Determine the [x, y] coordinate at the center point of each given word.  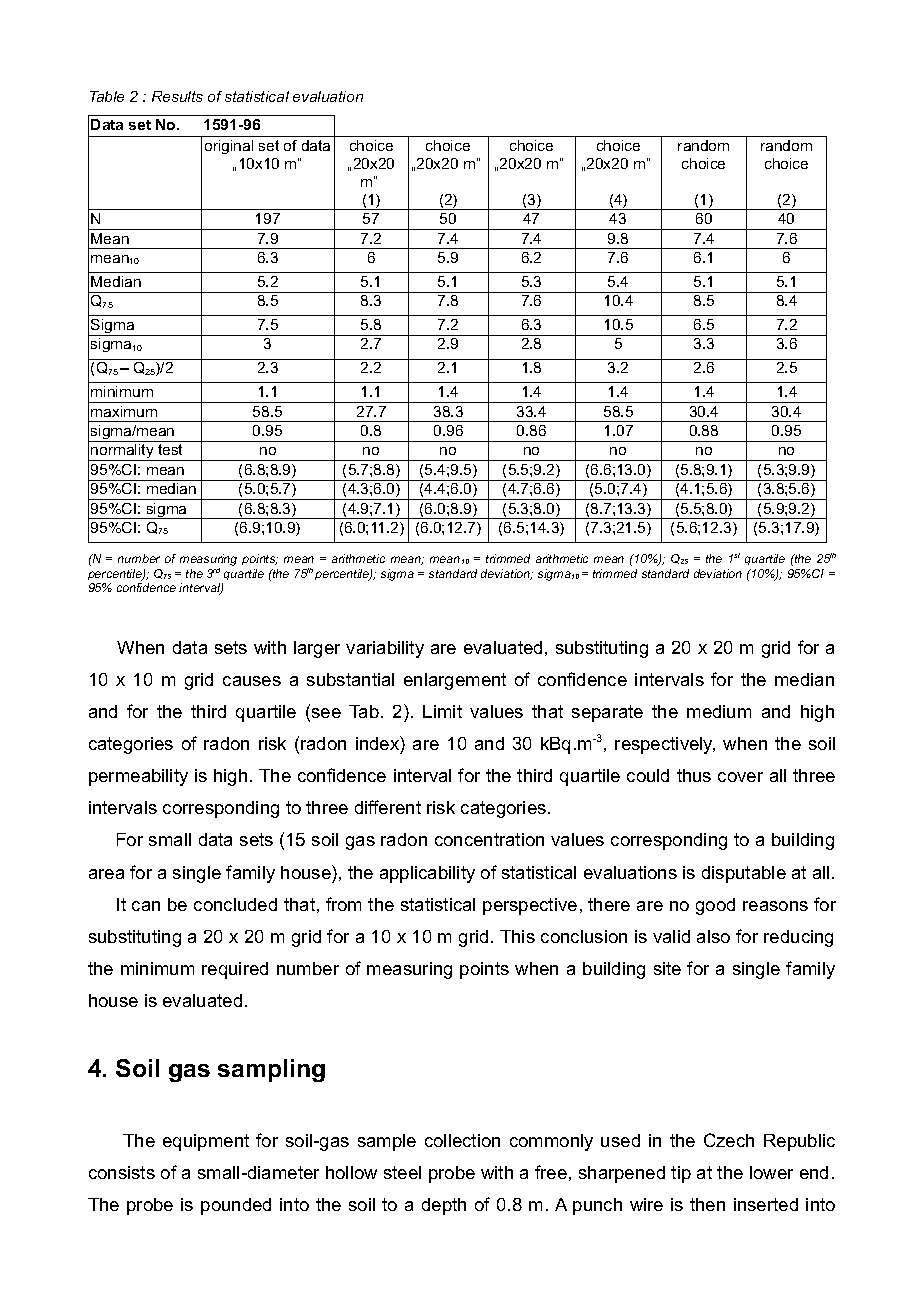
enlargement [455, 681]
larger [317, 649]
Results [177, 96]
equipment [206, 1142]
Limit [442, 711]
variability [385, 649]
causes [252, 681]
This [517, 936]
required [235, 970]
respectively [665, 745]
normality [122, 452]
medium [719, 711]
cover [740, 777]
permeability [138, 777]
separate [607, 713]
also [713, 936]
